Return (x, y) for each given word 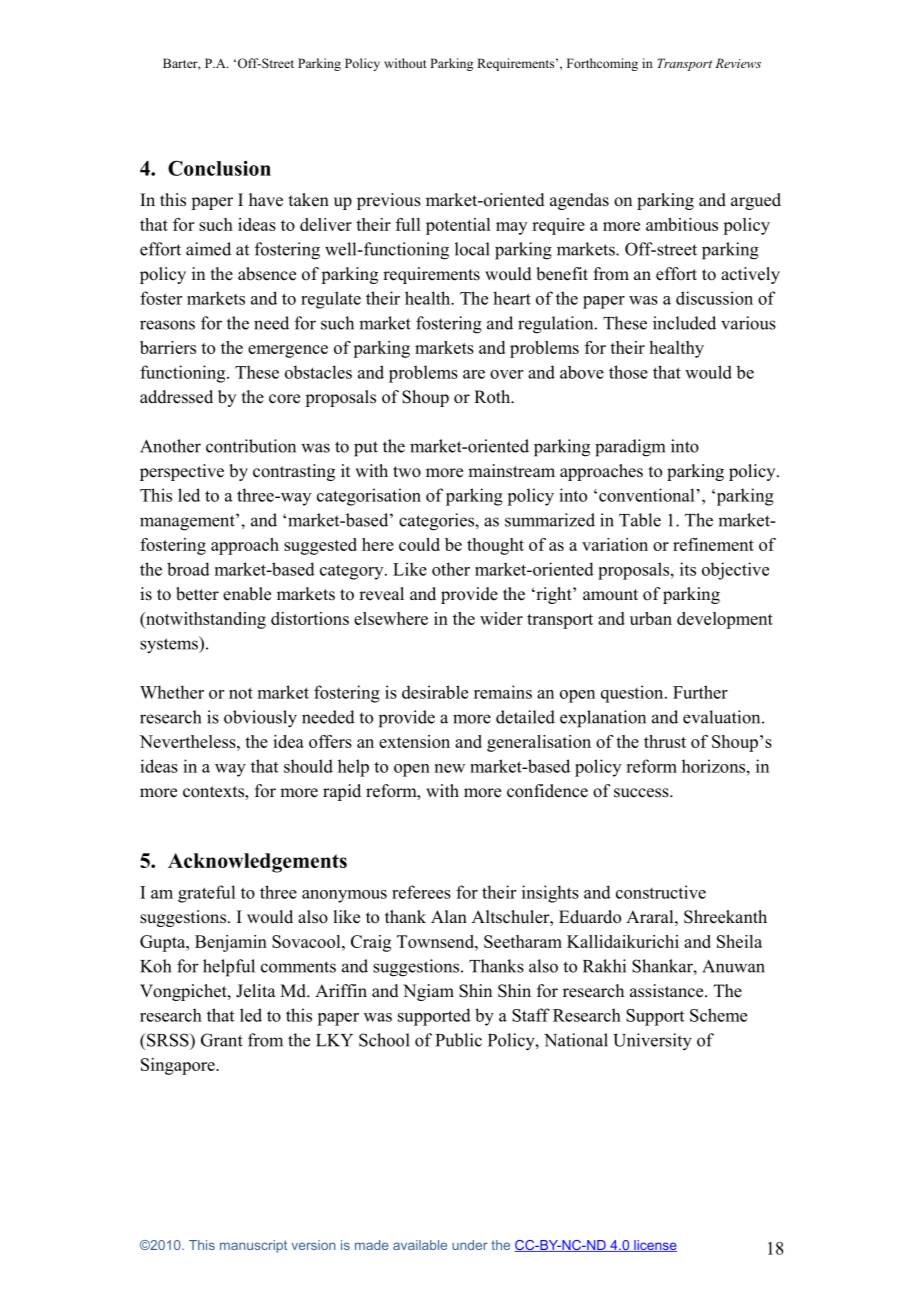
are (474, 374)
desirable (435, 692)
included (684, 323)
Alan (449, 916)
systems (170, 645)
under (470, 1245)
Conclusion (219, 168)
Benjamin (231, 943)
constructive (661, 892)
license (654, 1246)
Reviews (738, 63)
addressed (176, 397)
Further (700, 692)
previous (389, 201)
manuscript (253, 1246)
